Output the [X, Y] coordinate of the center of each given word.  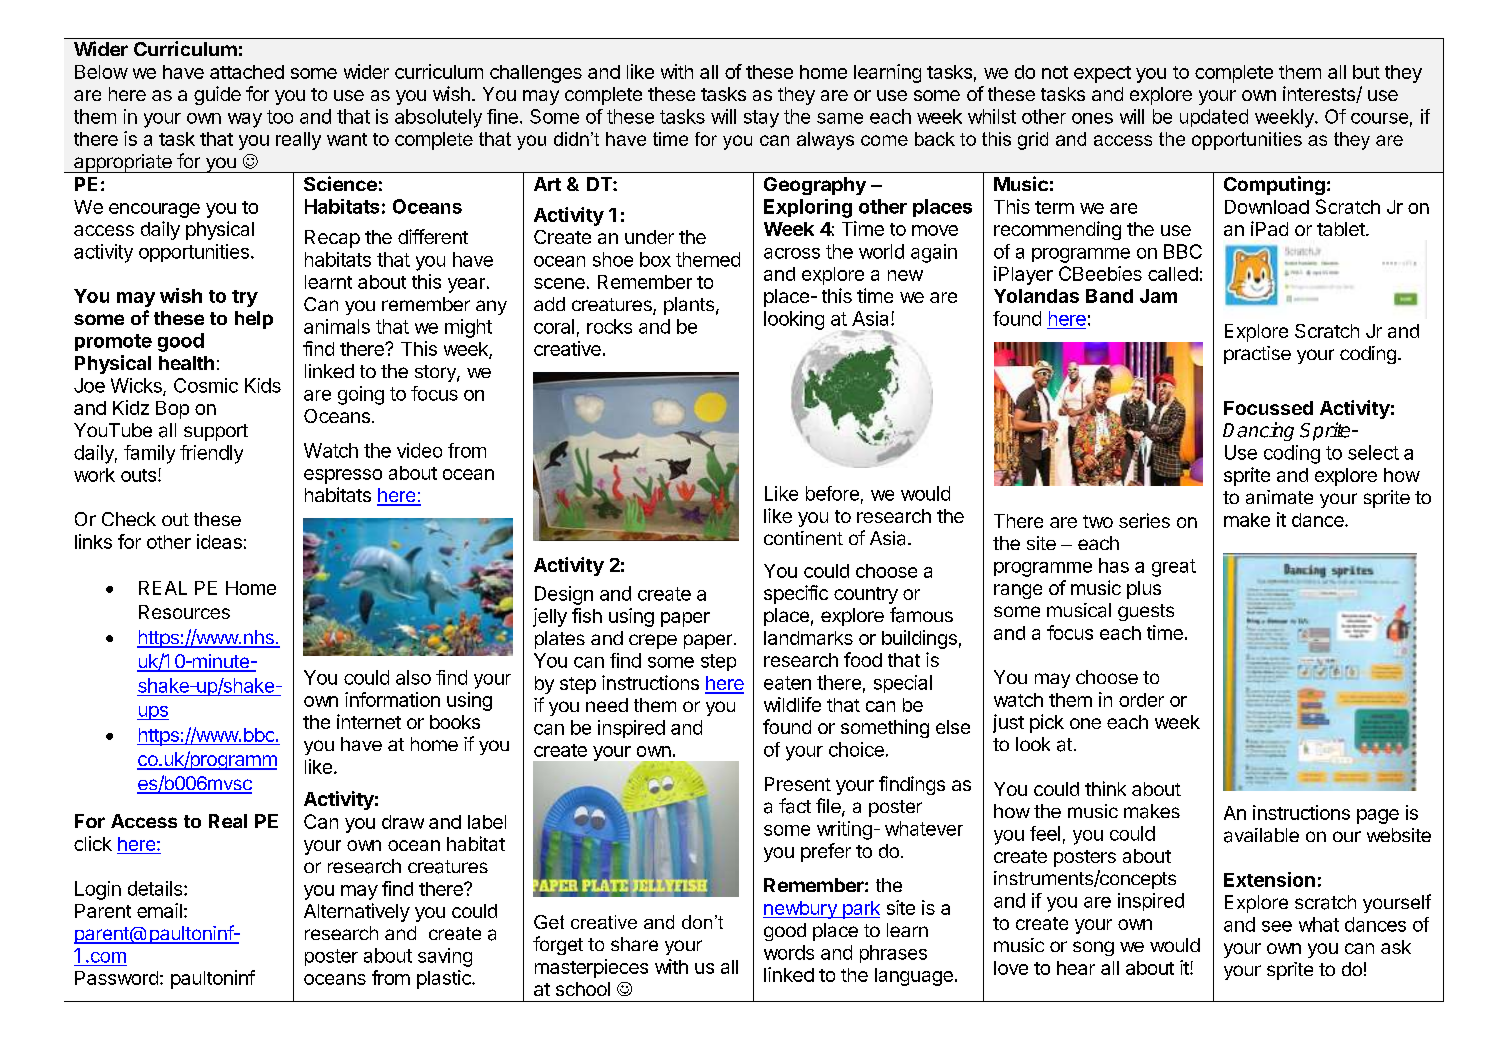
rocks [609, 326]
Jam [1158, 296]
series [1144, 520]
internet [369, 721]
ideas [219, 541]
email [159, 910]
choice [856, 749]
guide [217, 95]
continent [803, 538]
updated [1214, 118]
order [1141, 700]
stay [761, 119]
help [254, 320]
